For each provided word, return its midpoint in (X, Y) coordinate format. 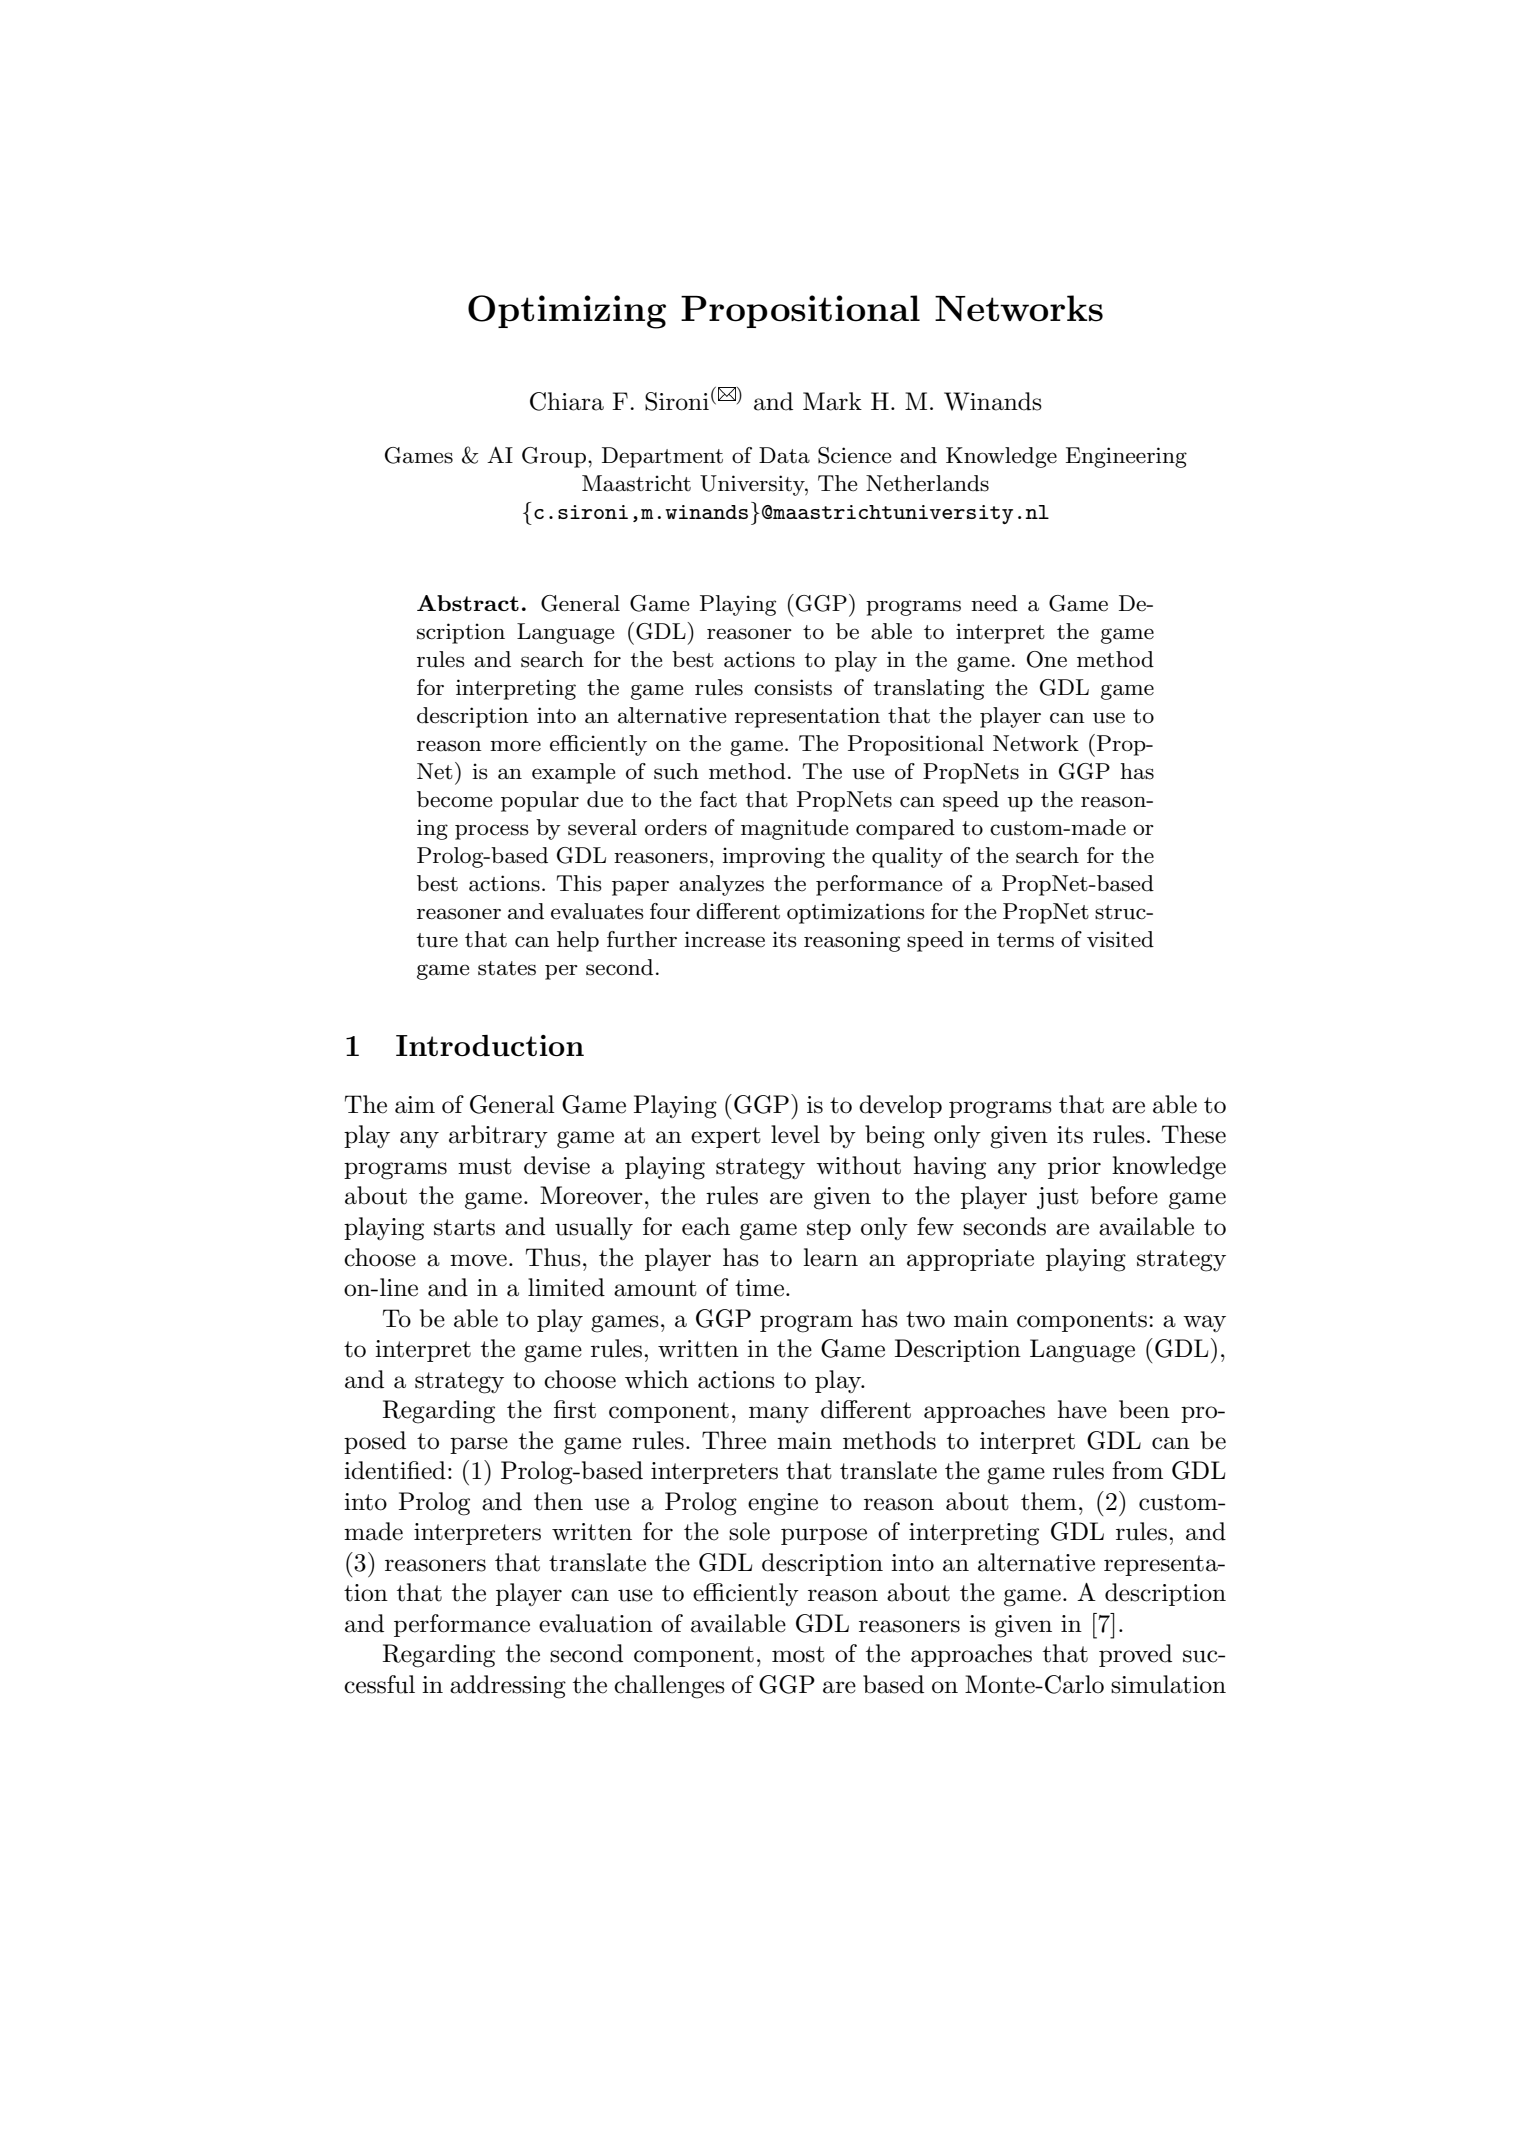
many (779, 1414)
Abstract (468, 603)
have (1082, 1409)
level (795, 1134)
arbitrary (498, 1136)
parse (479, 1445)
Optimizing (567, 312)
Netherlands (927, 483)
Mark (832, 401)
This (579, 883)
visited (1120, 939)
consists (793, 687)
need (994, 603)
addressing (508, 1687)
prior (1074, 1168)
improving (774, 857)
